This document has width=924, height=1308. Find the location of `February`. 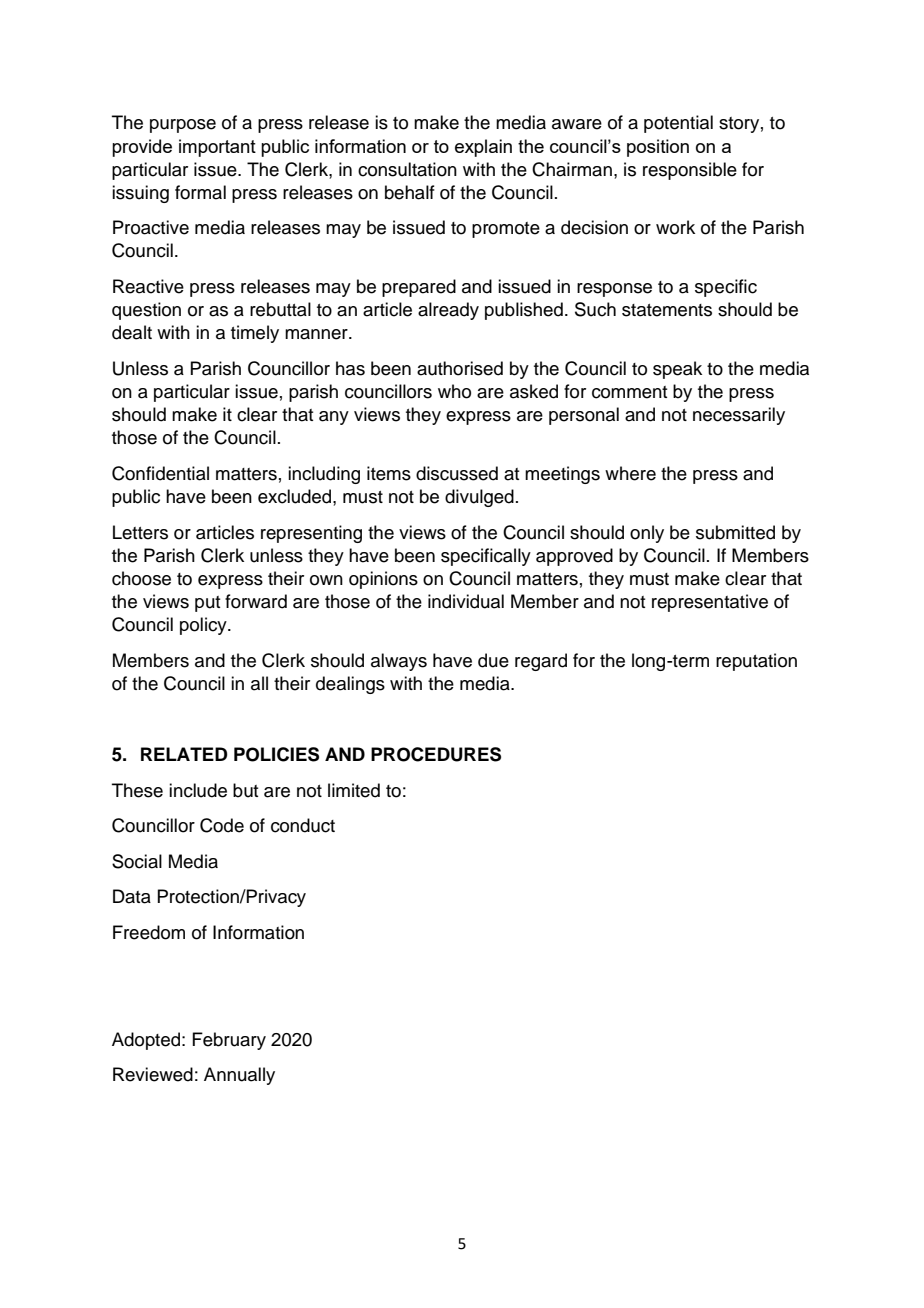

February is located at coordinates (229, 1041).
